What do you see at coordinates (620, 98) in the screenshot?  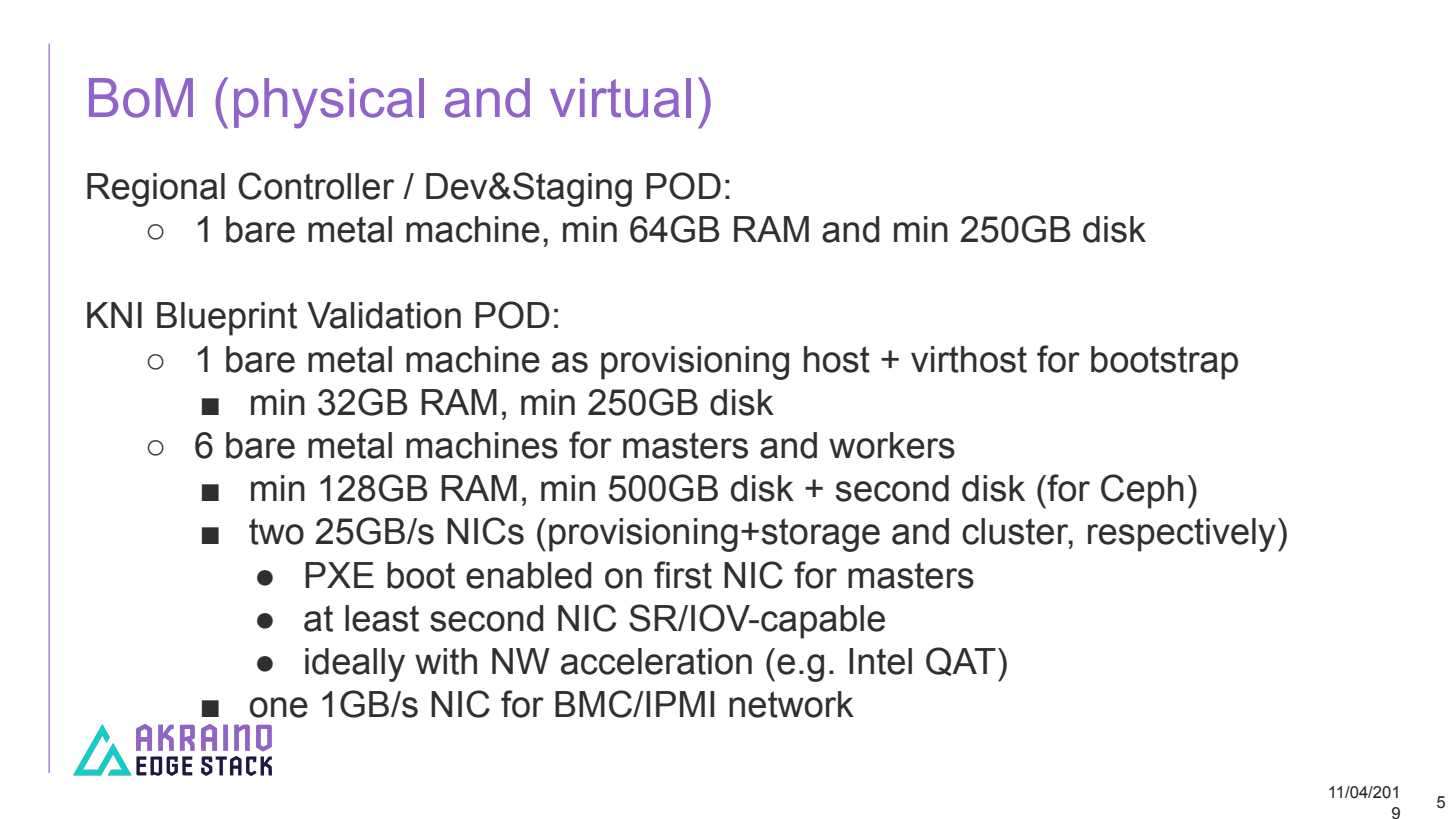 I see `virtual` at bounding box center [620, 98].
